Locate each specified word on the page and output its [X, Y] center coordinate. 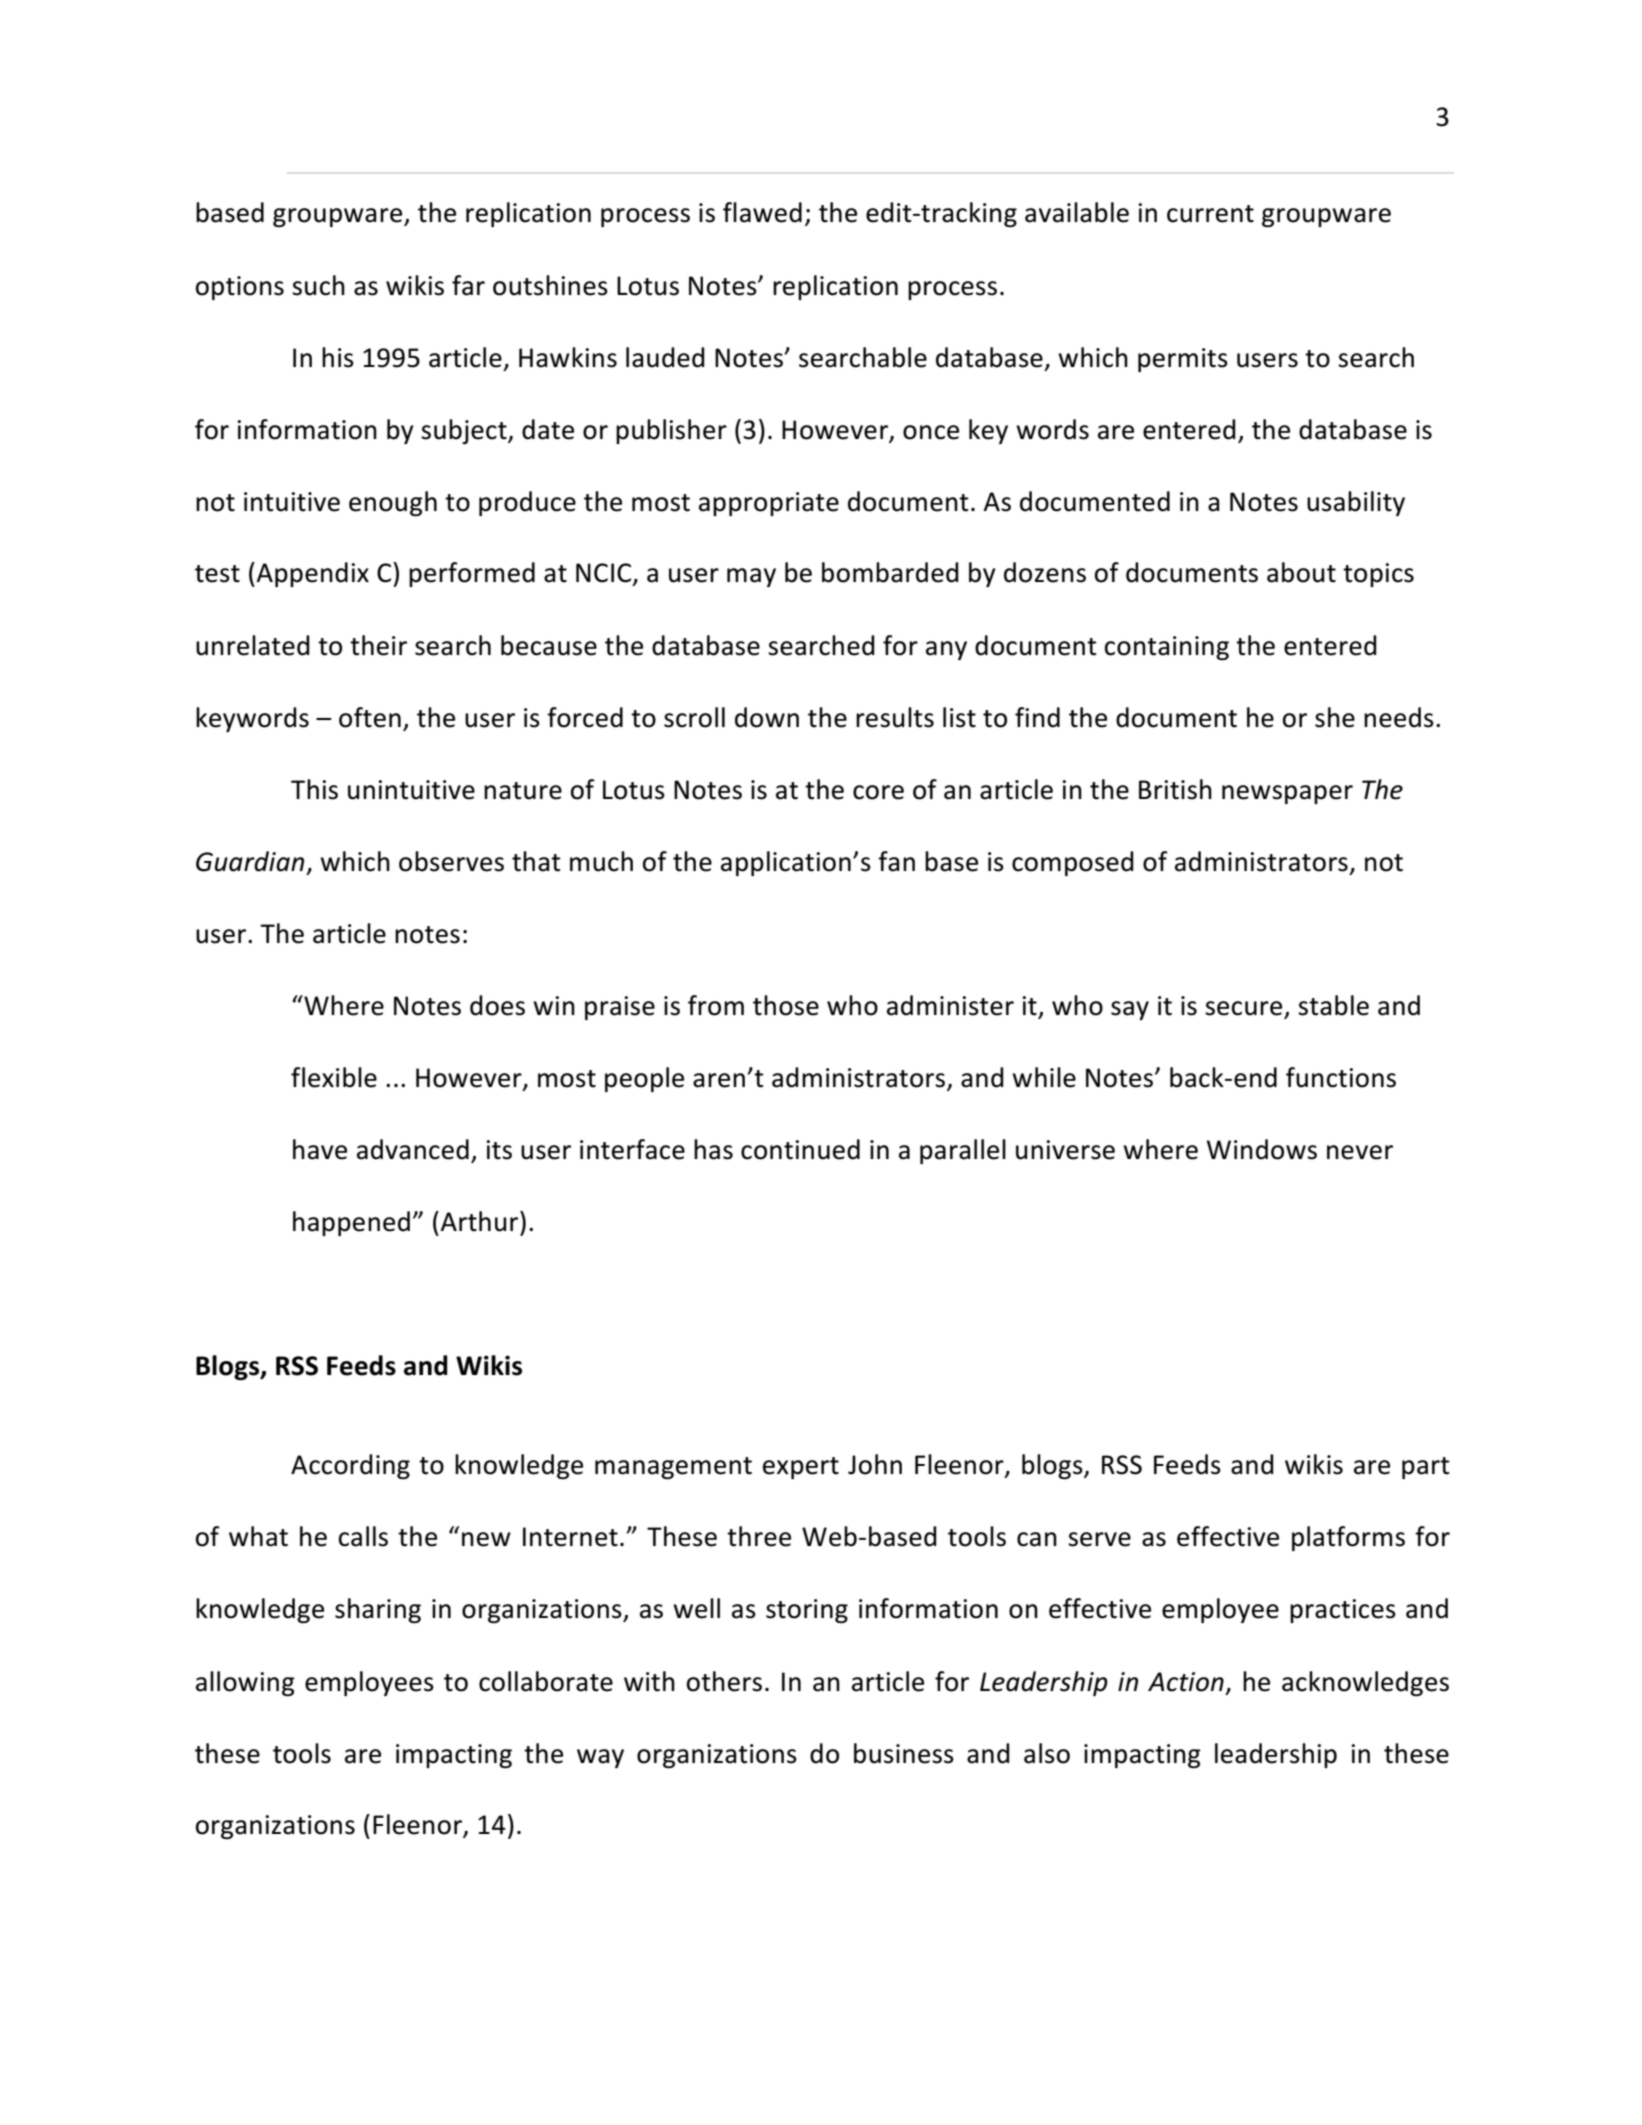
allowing [245, 1683]
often [370, 717]
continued [800, 1149]
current [1210, 214]
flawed [762, 212]
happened [351, 1223]
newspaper [1287, 794]
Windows [1262, 1149]
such [318, 285]
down [767, 717]
